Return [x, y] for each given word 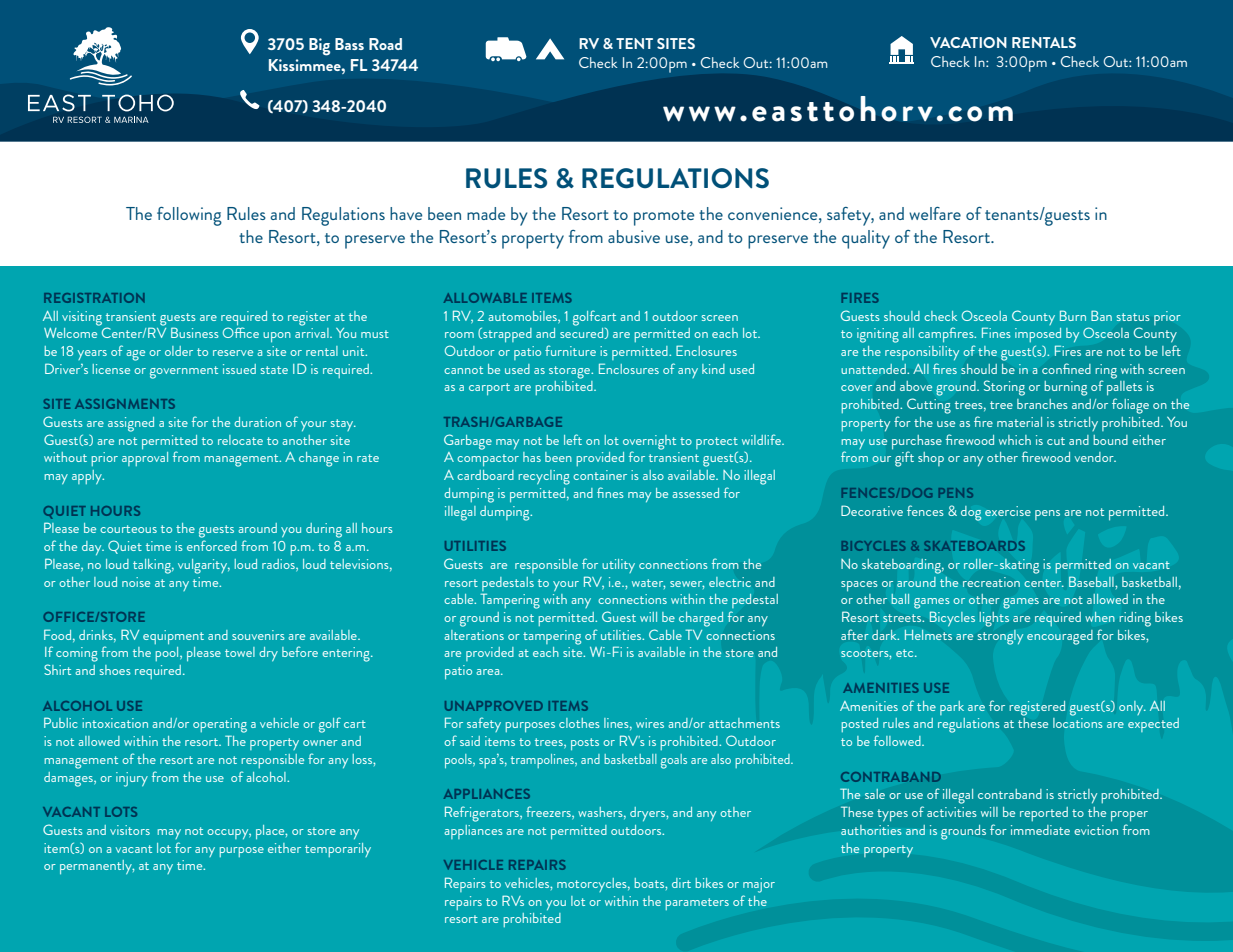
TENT [634, 43]
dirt [681, 883]
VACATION [968, 42]
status [1133, 317]
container [600, 475]
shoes [115, 670]
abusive [634, 236]
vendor [1095, 457]
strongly [1000, 637]
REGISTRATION [94, 298]
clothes [579, 723]
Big [319, 47]
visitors [130, 830]
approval [145, 459]
